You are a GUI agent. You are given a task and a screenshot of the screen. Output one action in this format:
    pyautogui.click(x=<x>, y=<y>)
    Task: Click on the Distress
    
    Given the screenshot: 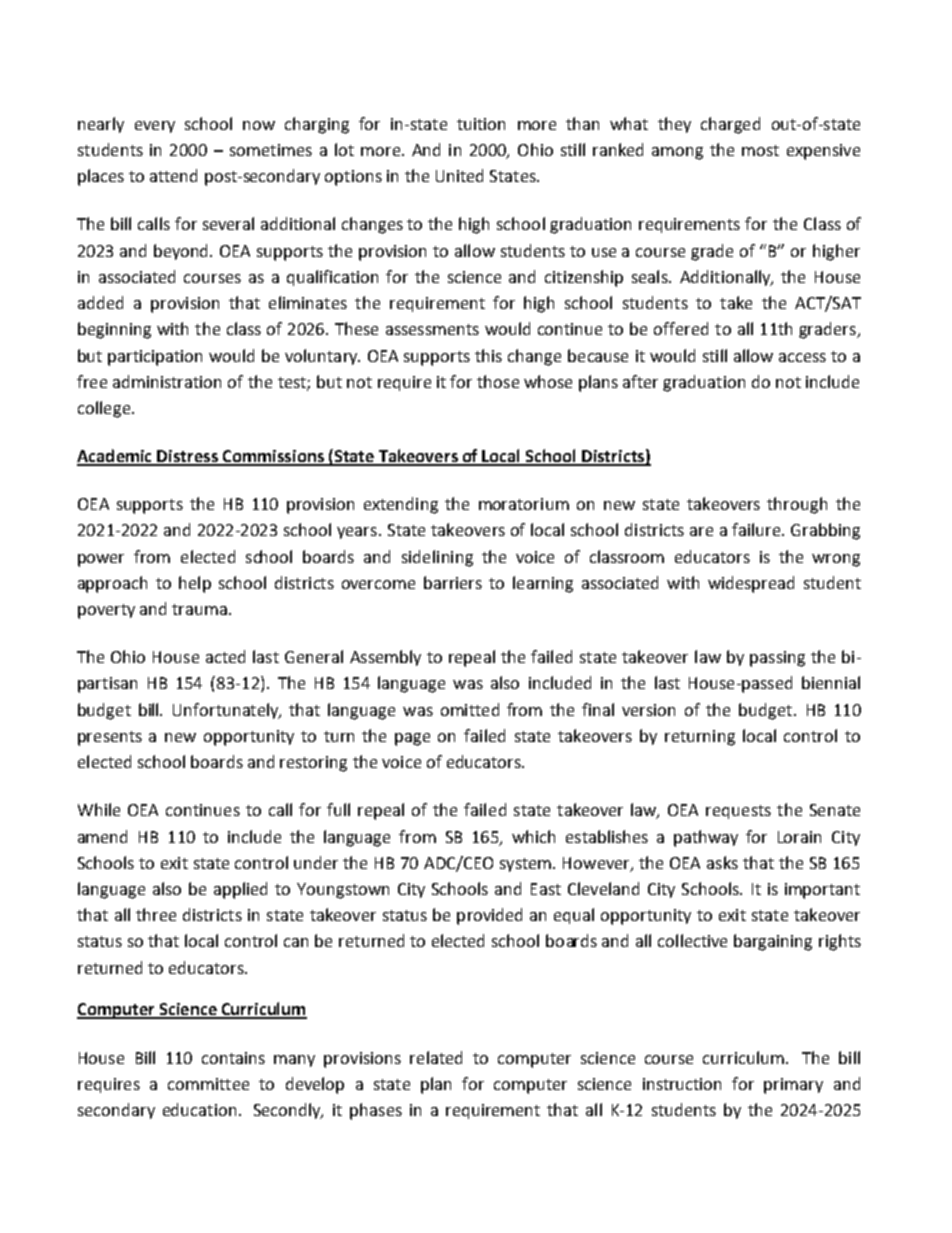 What is the action you would take?
    pyautogui.click(x=188, y=457)
